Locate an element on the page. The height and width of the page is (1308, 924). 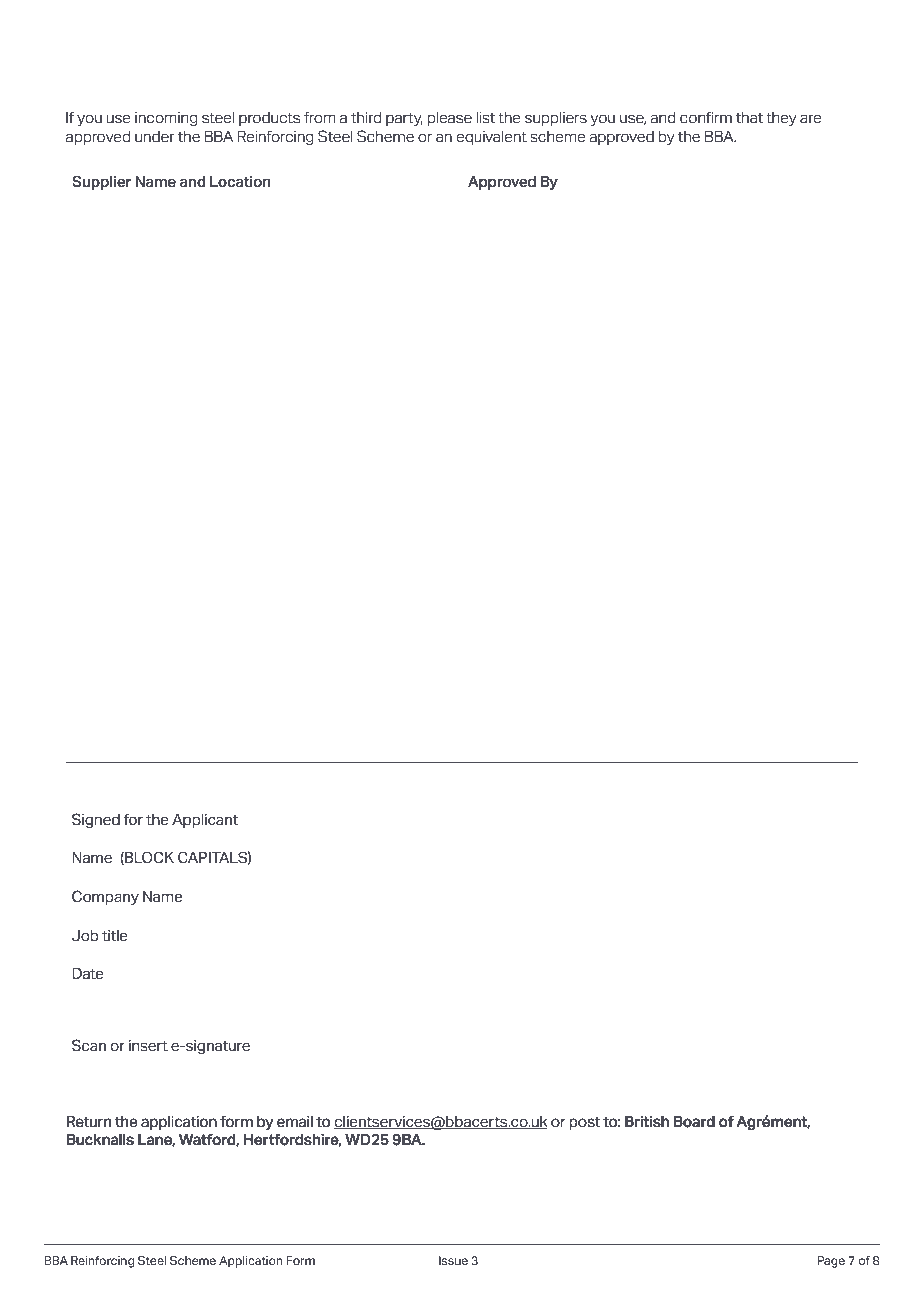
that is located at coordinates (749, 117).
